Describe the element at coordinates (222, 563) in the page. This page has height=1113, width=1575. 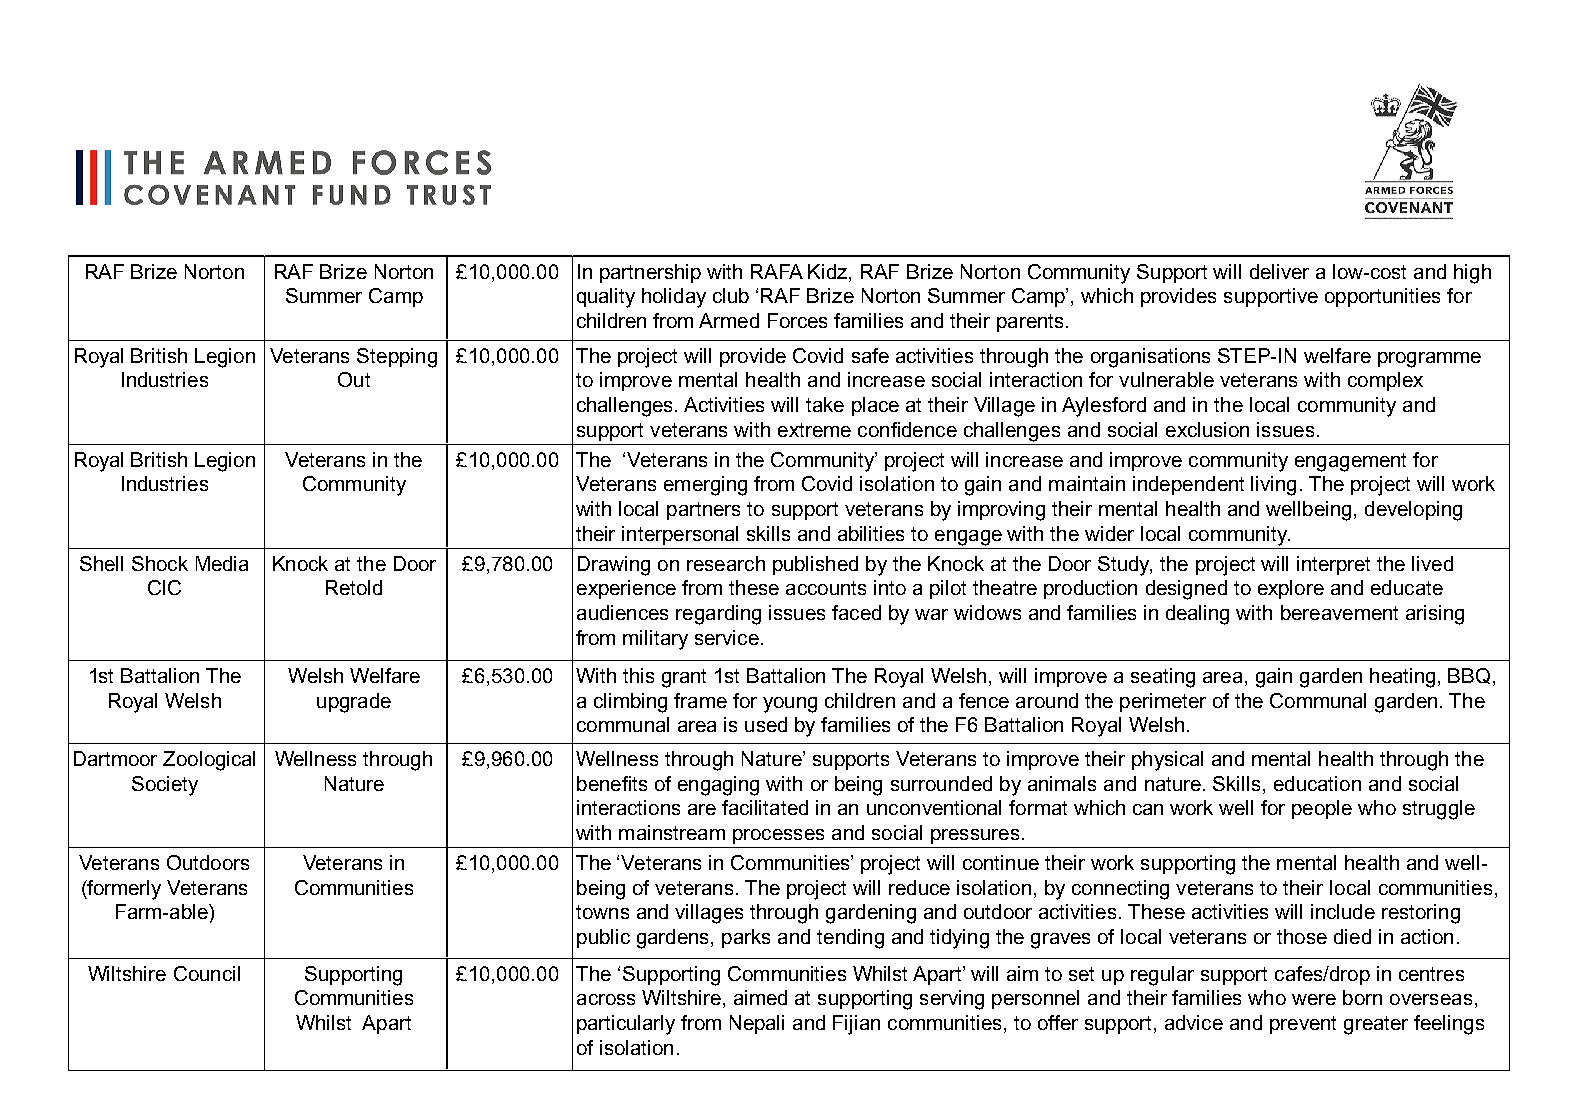
I see `Media` at that location.
